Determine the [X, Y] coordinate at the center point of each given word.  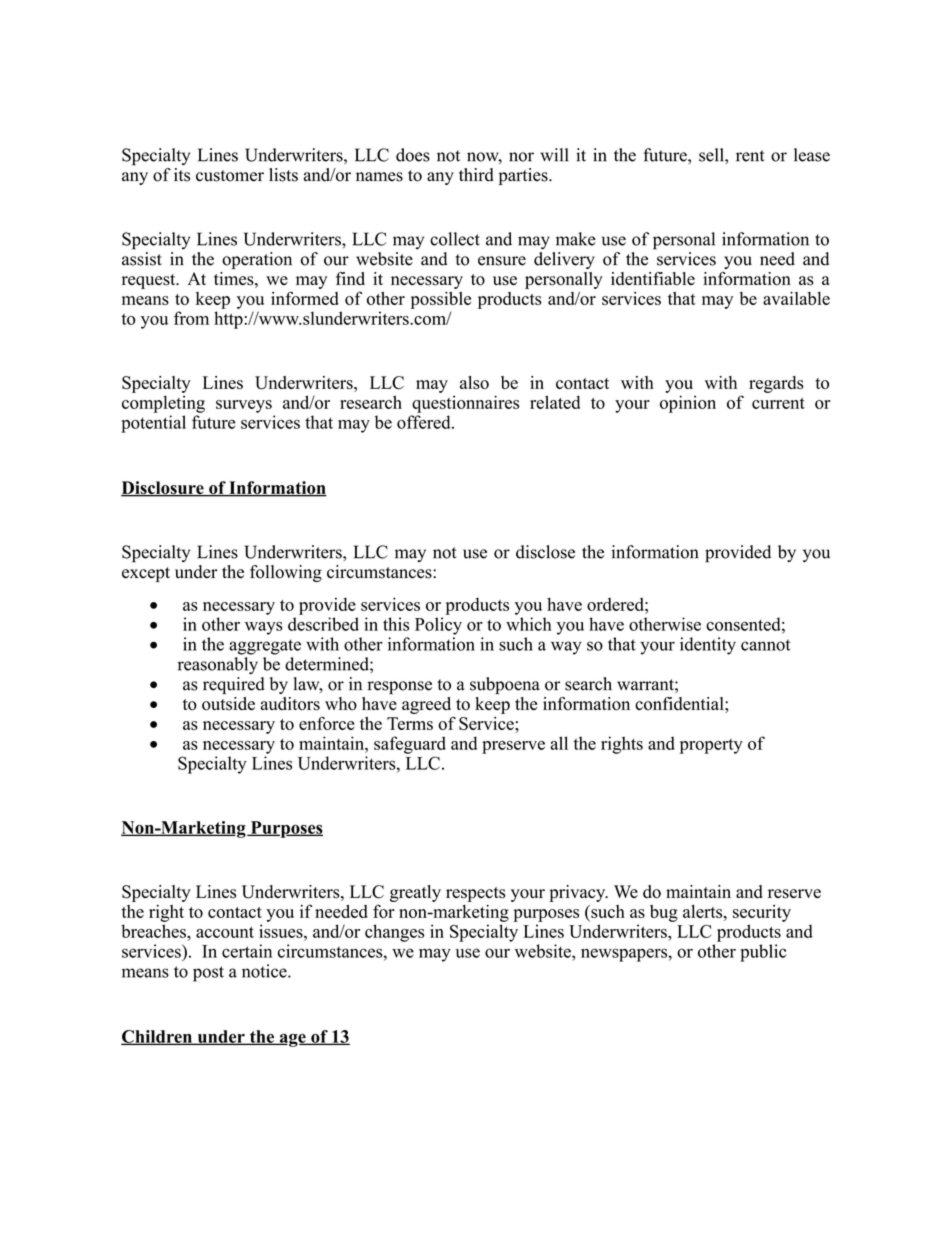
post [208, 974]
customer [230, 176]
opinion [688, 404]
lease [812, 155]
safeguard [410, 745]
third [476, 175]
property [711, 746]
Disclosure [163, 489]
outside [228, 704]
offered [425, 422]
